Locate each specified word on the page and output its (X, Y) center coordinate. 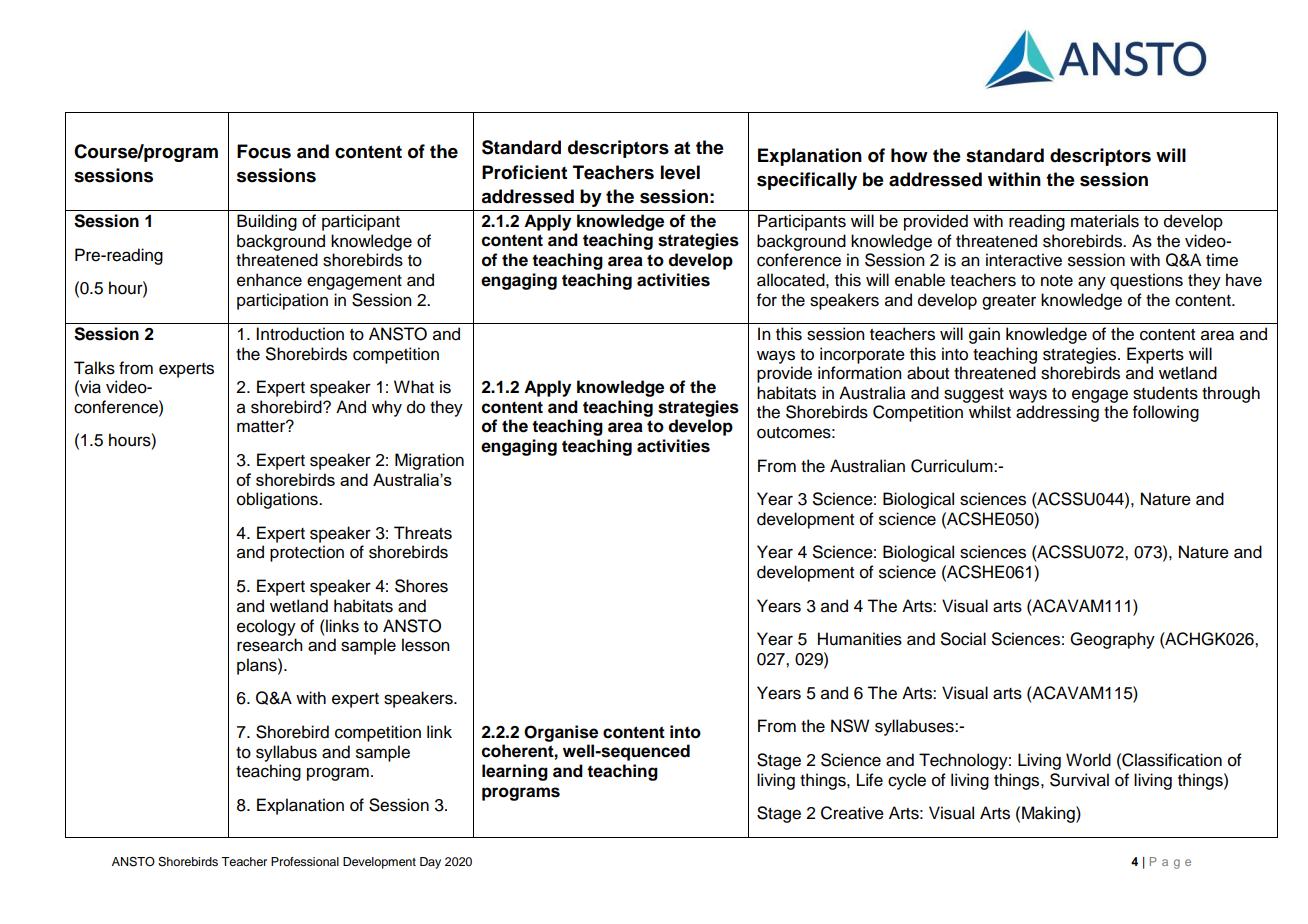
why (387, 408)
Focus (264, 151)
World (1088, 760)
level (680, 172)
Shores (421, 586)
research (270, 645)
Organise (561, 733)
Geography (1112, 640)
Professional (305, 861)
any (1092, 283)
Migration (429, 461)
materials (1105, 221)
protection (307, 553)
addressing (1057, 413)
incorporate (862, 355)
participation (282, 301)
